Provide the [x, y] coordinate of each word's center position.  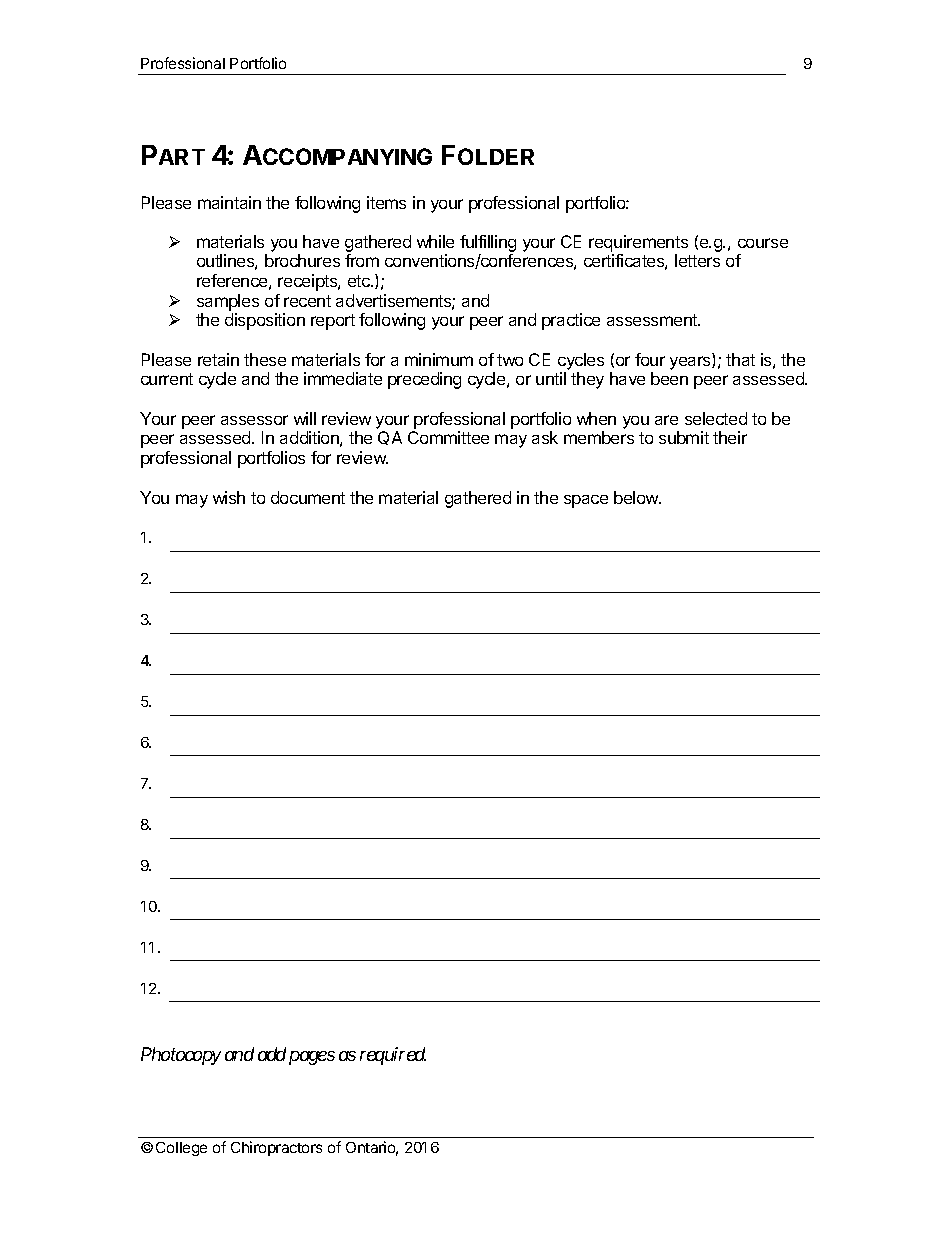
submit [684, 437]
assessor [254, 420]
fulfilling [488, 243]
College [181, 1149]
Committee [448, 437]
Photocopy [181, 1056]
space [586, 501]
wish [229, 497]
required [393, 1056]
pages [312, 1058]
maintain [229, 202]
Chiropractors [276, 1148]
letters [697, 260]
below [637, 497]
